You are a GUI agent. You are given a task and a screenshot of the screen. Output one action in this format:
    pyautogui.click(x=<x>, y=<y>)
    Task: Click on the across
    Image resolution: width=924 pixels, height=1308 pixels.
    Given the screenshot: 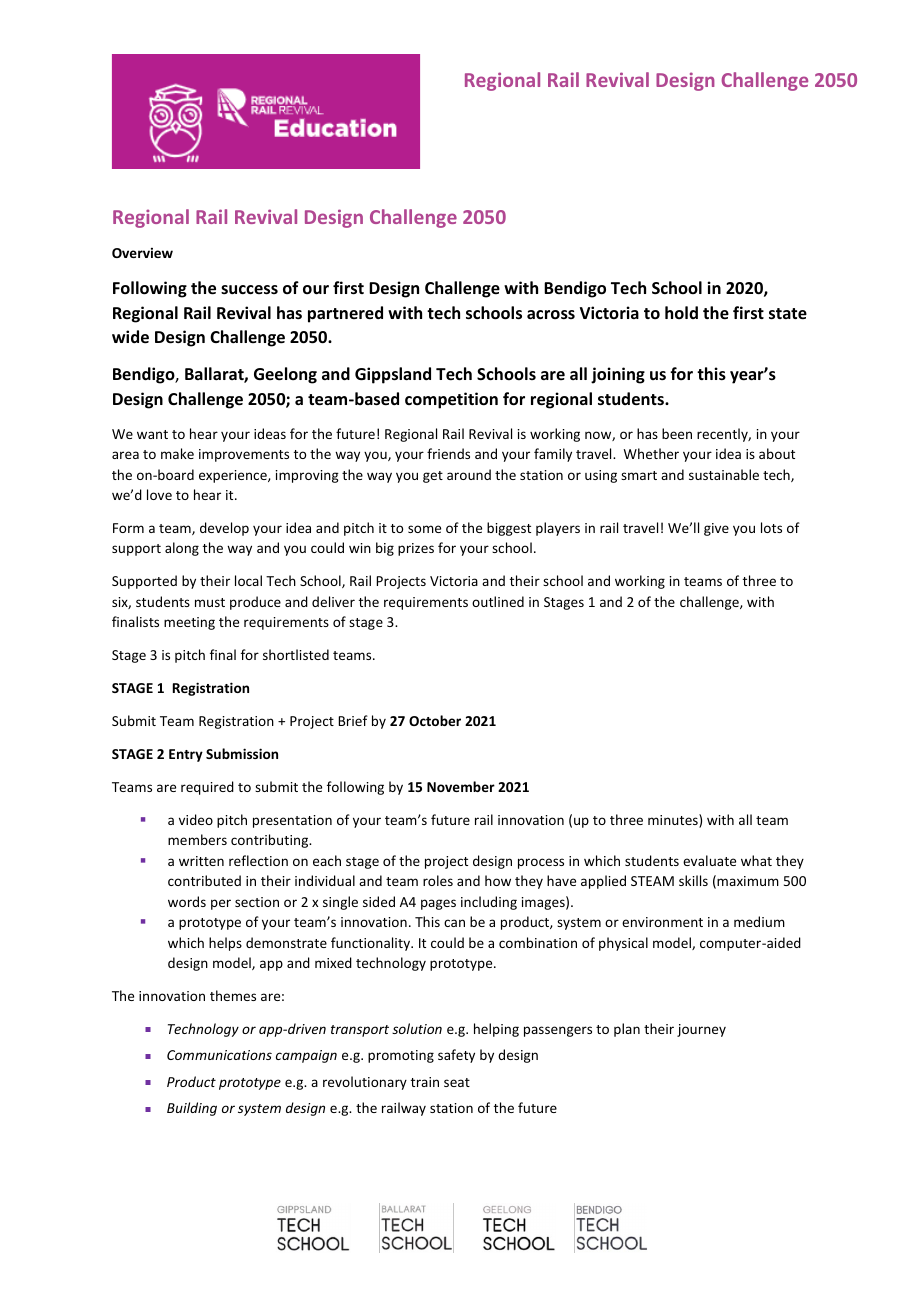 What is the action you would take?
    pyautogui.click(x=551, y=315)
